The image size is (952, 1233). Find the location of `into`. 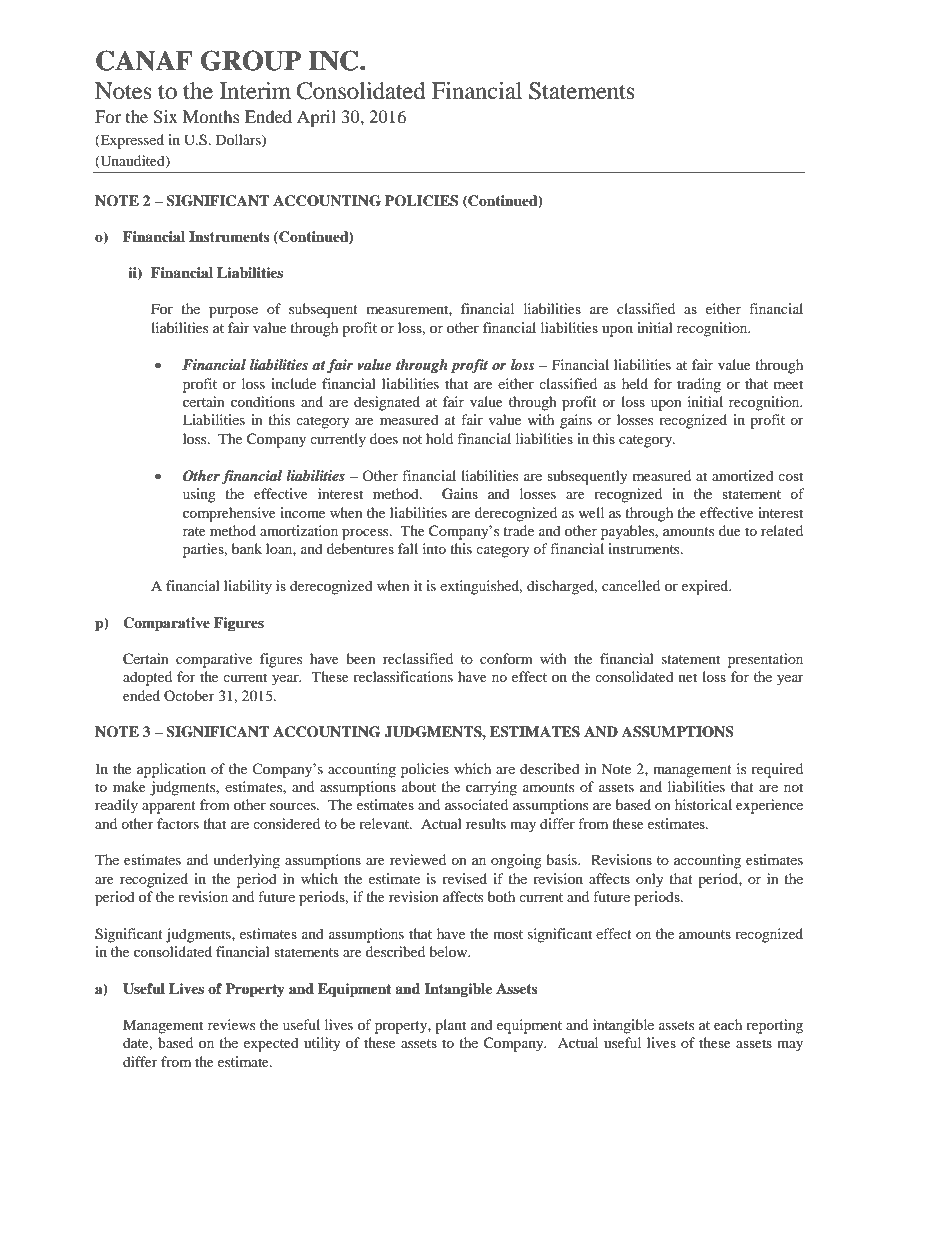

into is located at coordinates (434, 548).
